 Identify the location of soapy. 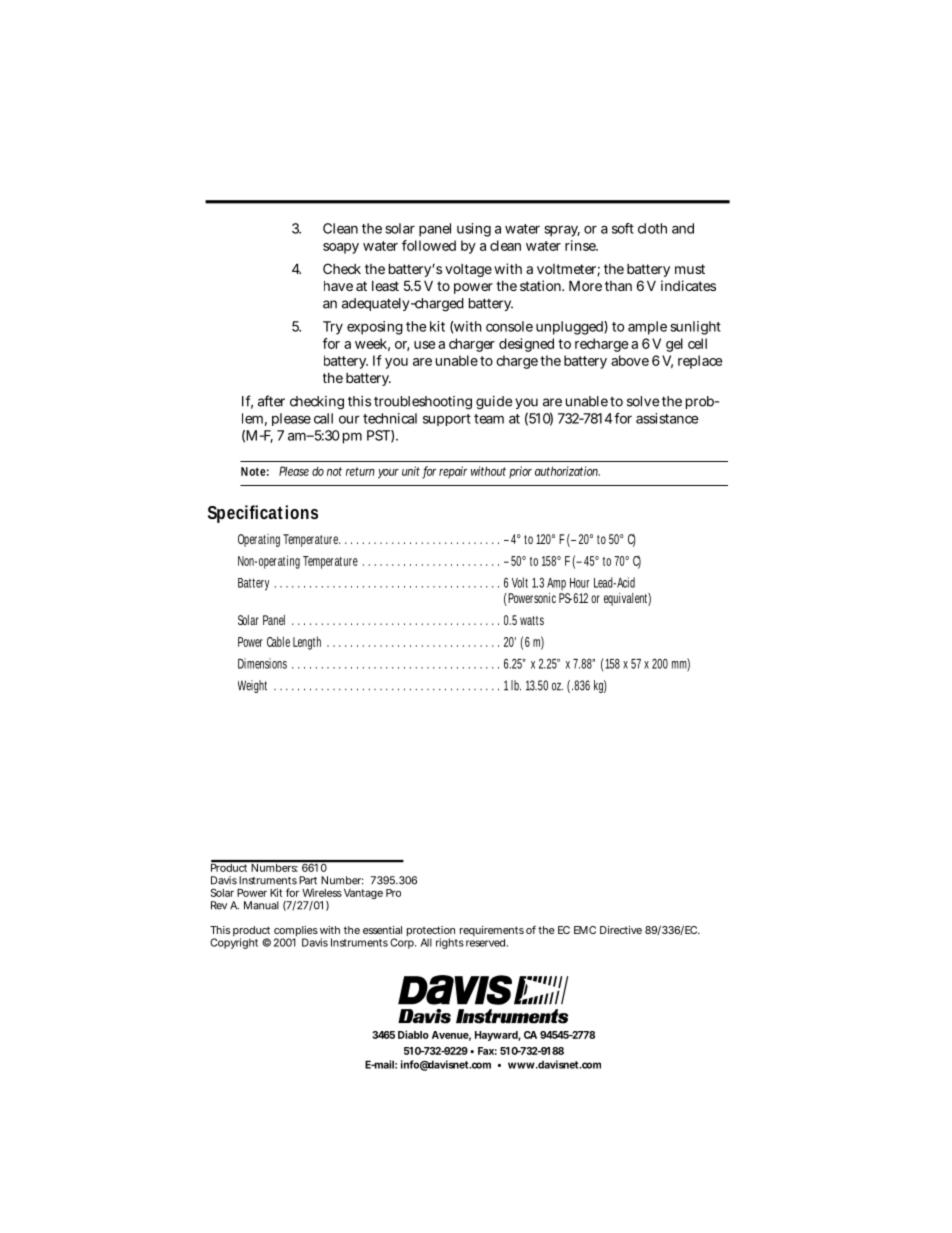
(341, 248).
